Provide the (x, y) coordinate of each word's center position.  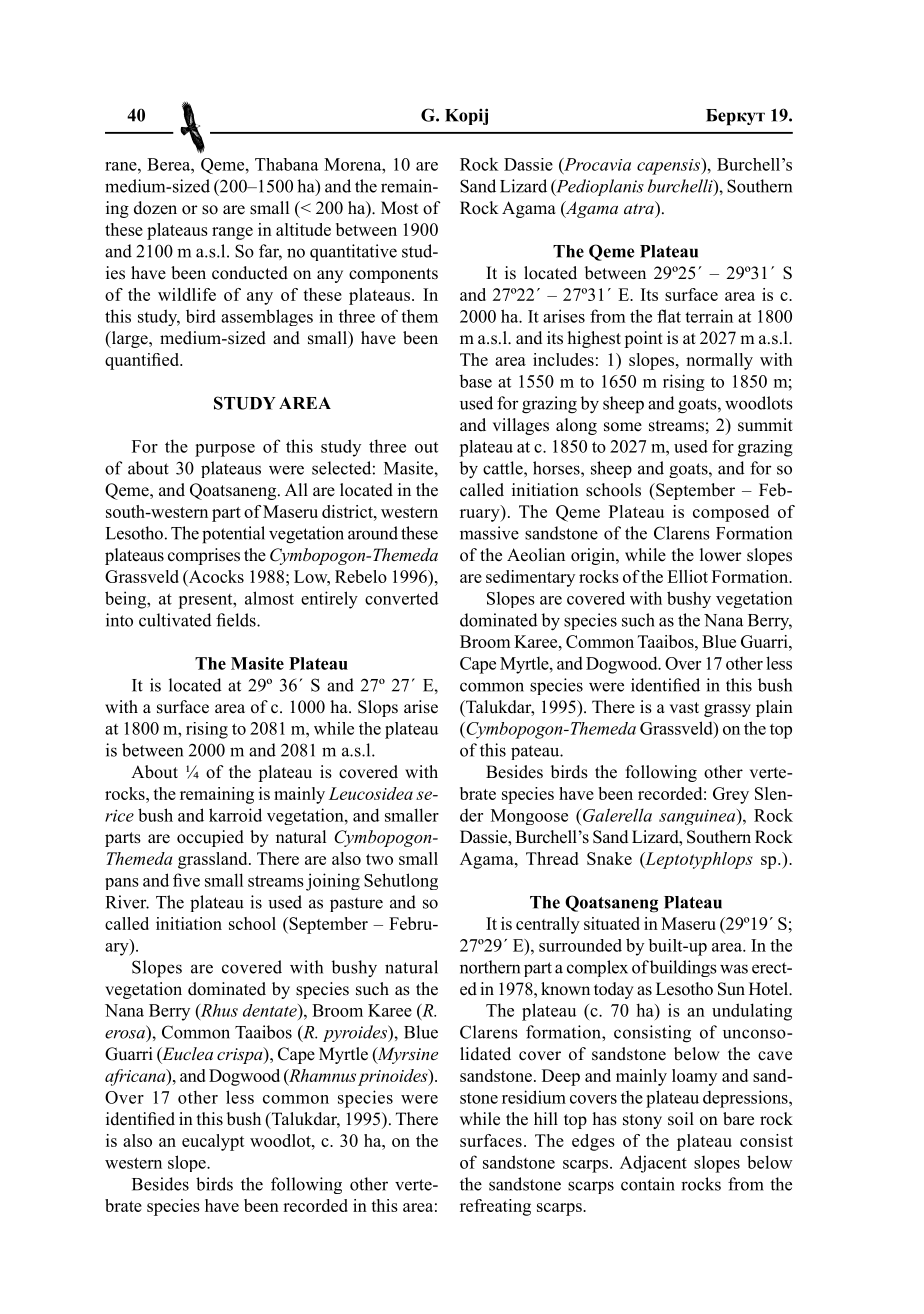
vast (684, 708)
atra (640, 207)
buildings (683, 968)
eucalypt (213, 1142)
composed (731, 513)
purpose (225, 450)
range (232, 233)
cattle (504, 468)
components (393, 275)
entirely (329, 600)
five (186, 880)
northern (490, 967)
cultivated (175, 620)
